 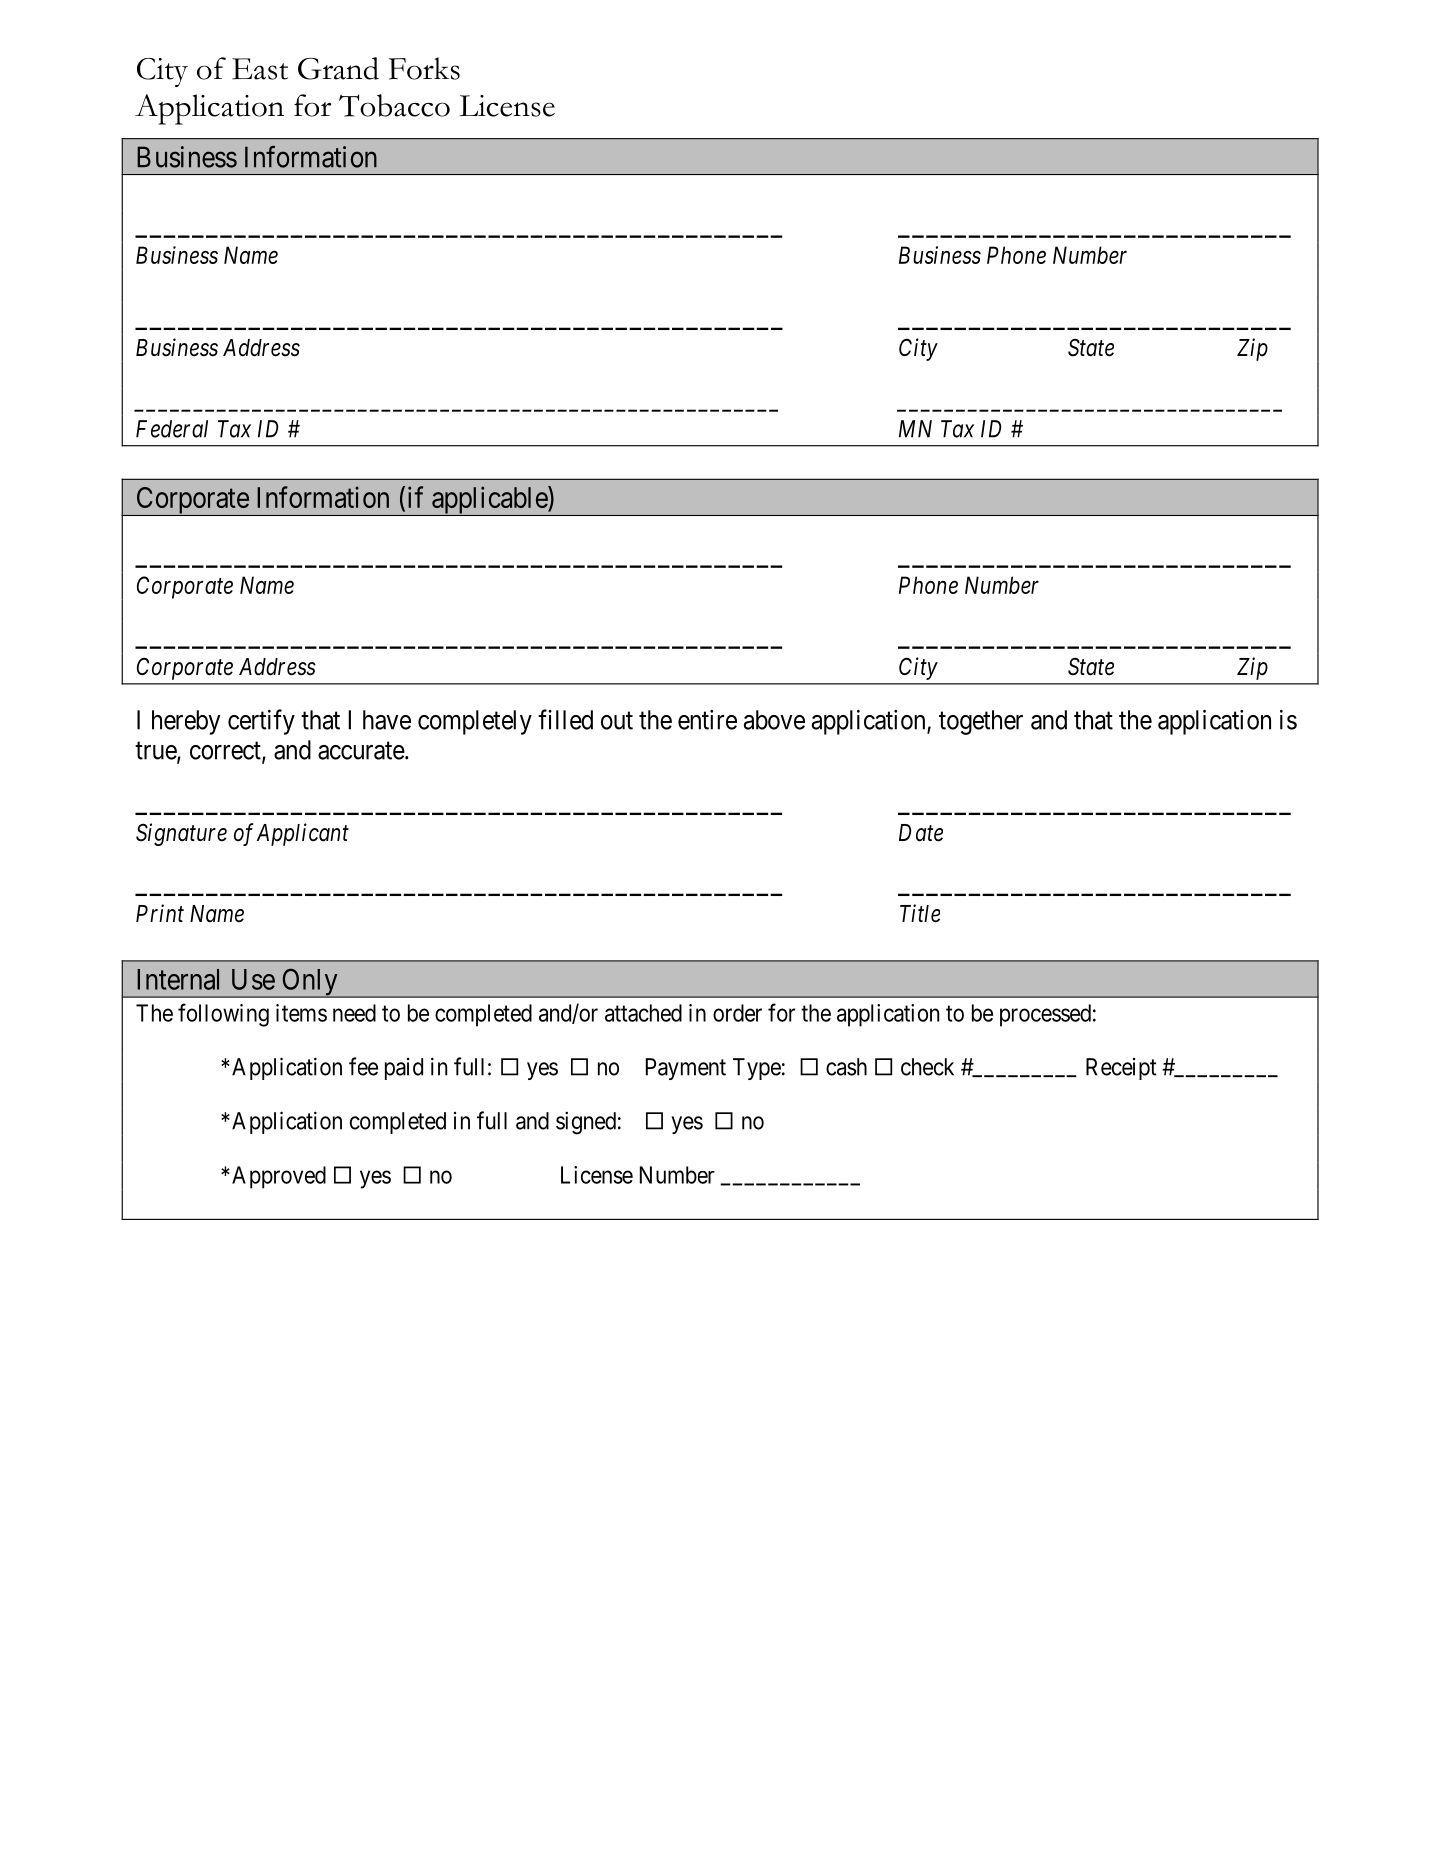 What do you see at coordinates (981, 722) in the screenshot?
I see `together` at bounding box center [981, 722].
